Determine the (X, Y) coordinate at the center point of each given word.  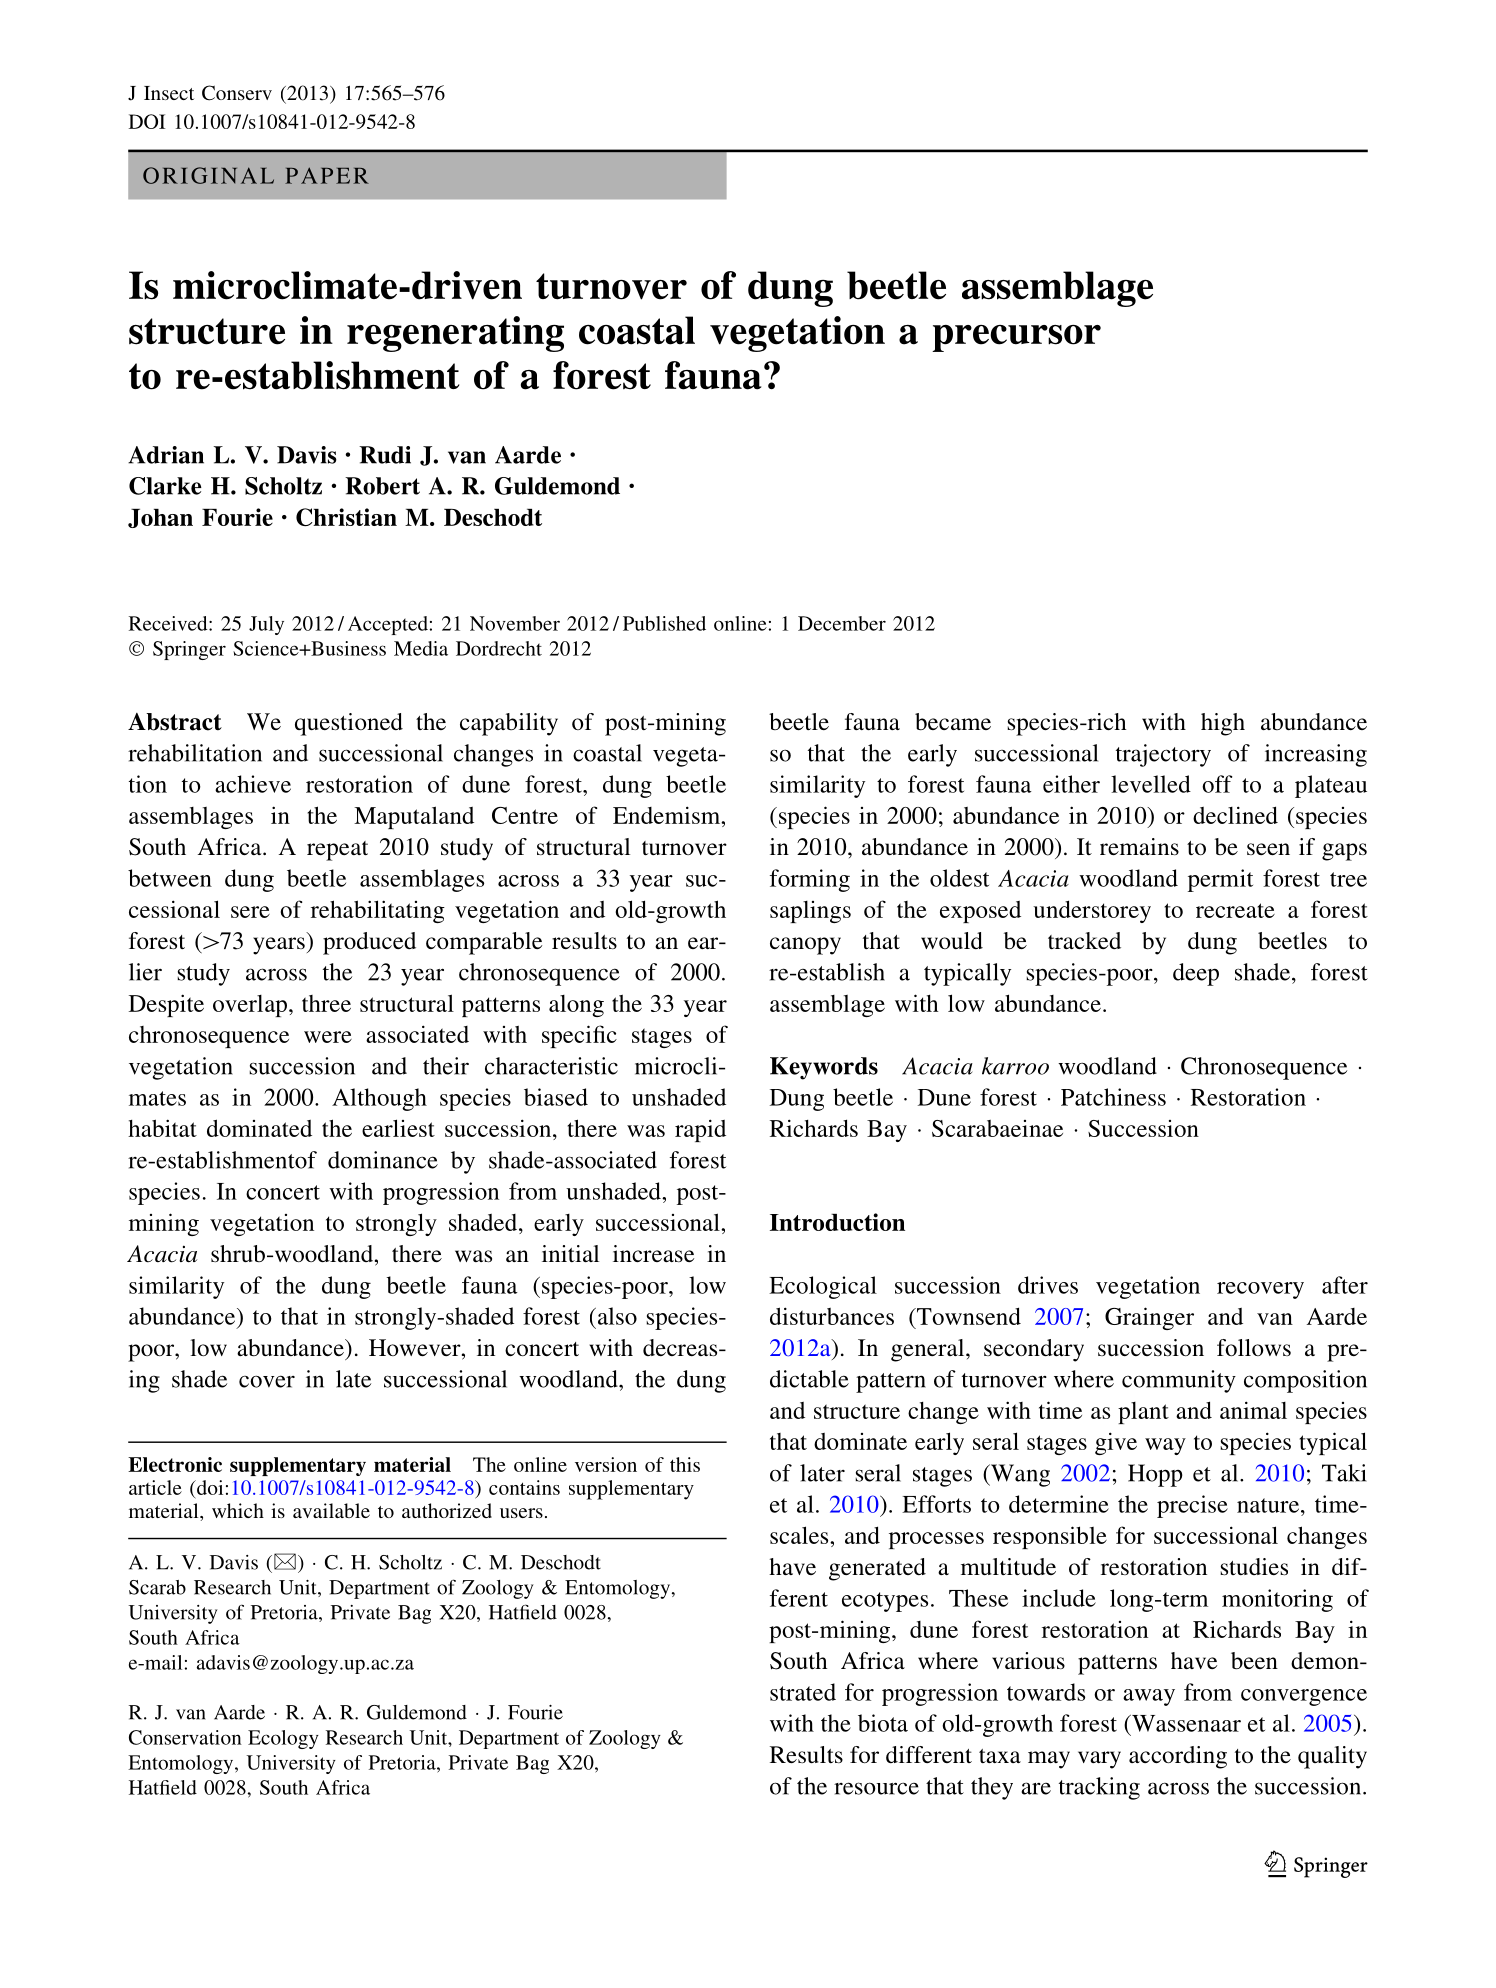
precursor (1016, 338)
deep (1196, 974)
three (326, 1003)
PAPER (327, 175)
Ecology (283, 1739)
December (842, 623)
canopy (805, 946)
